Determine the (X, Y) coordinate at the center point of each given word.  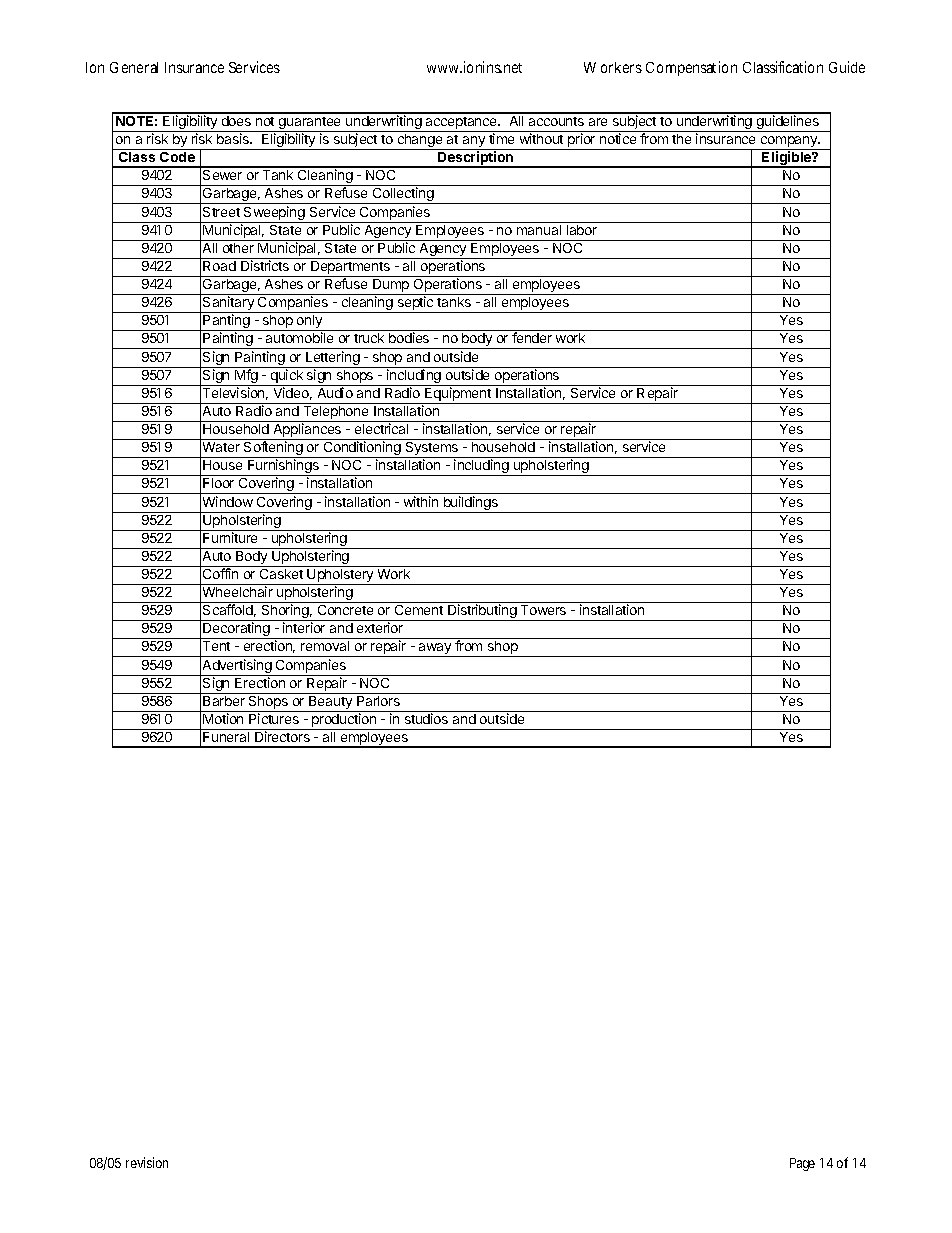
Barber (224, 701)
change (420, 142)
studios (426, 718)
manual (539, 230)
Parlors (378, 701)
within (421, 501)
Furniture (230, 537)
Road (219, 266)
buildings (470, 504)
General (134, 67)
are (598, 122)
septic (415, 304)
